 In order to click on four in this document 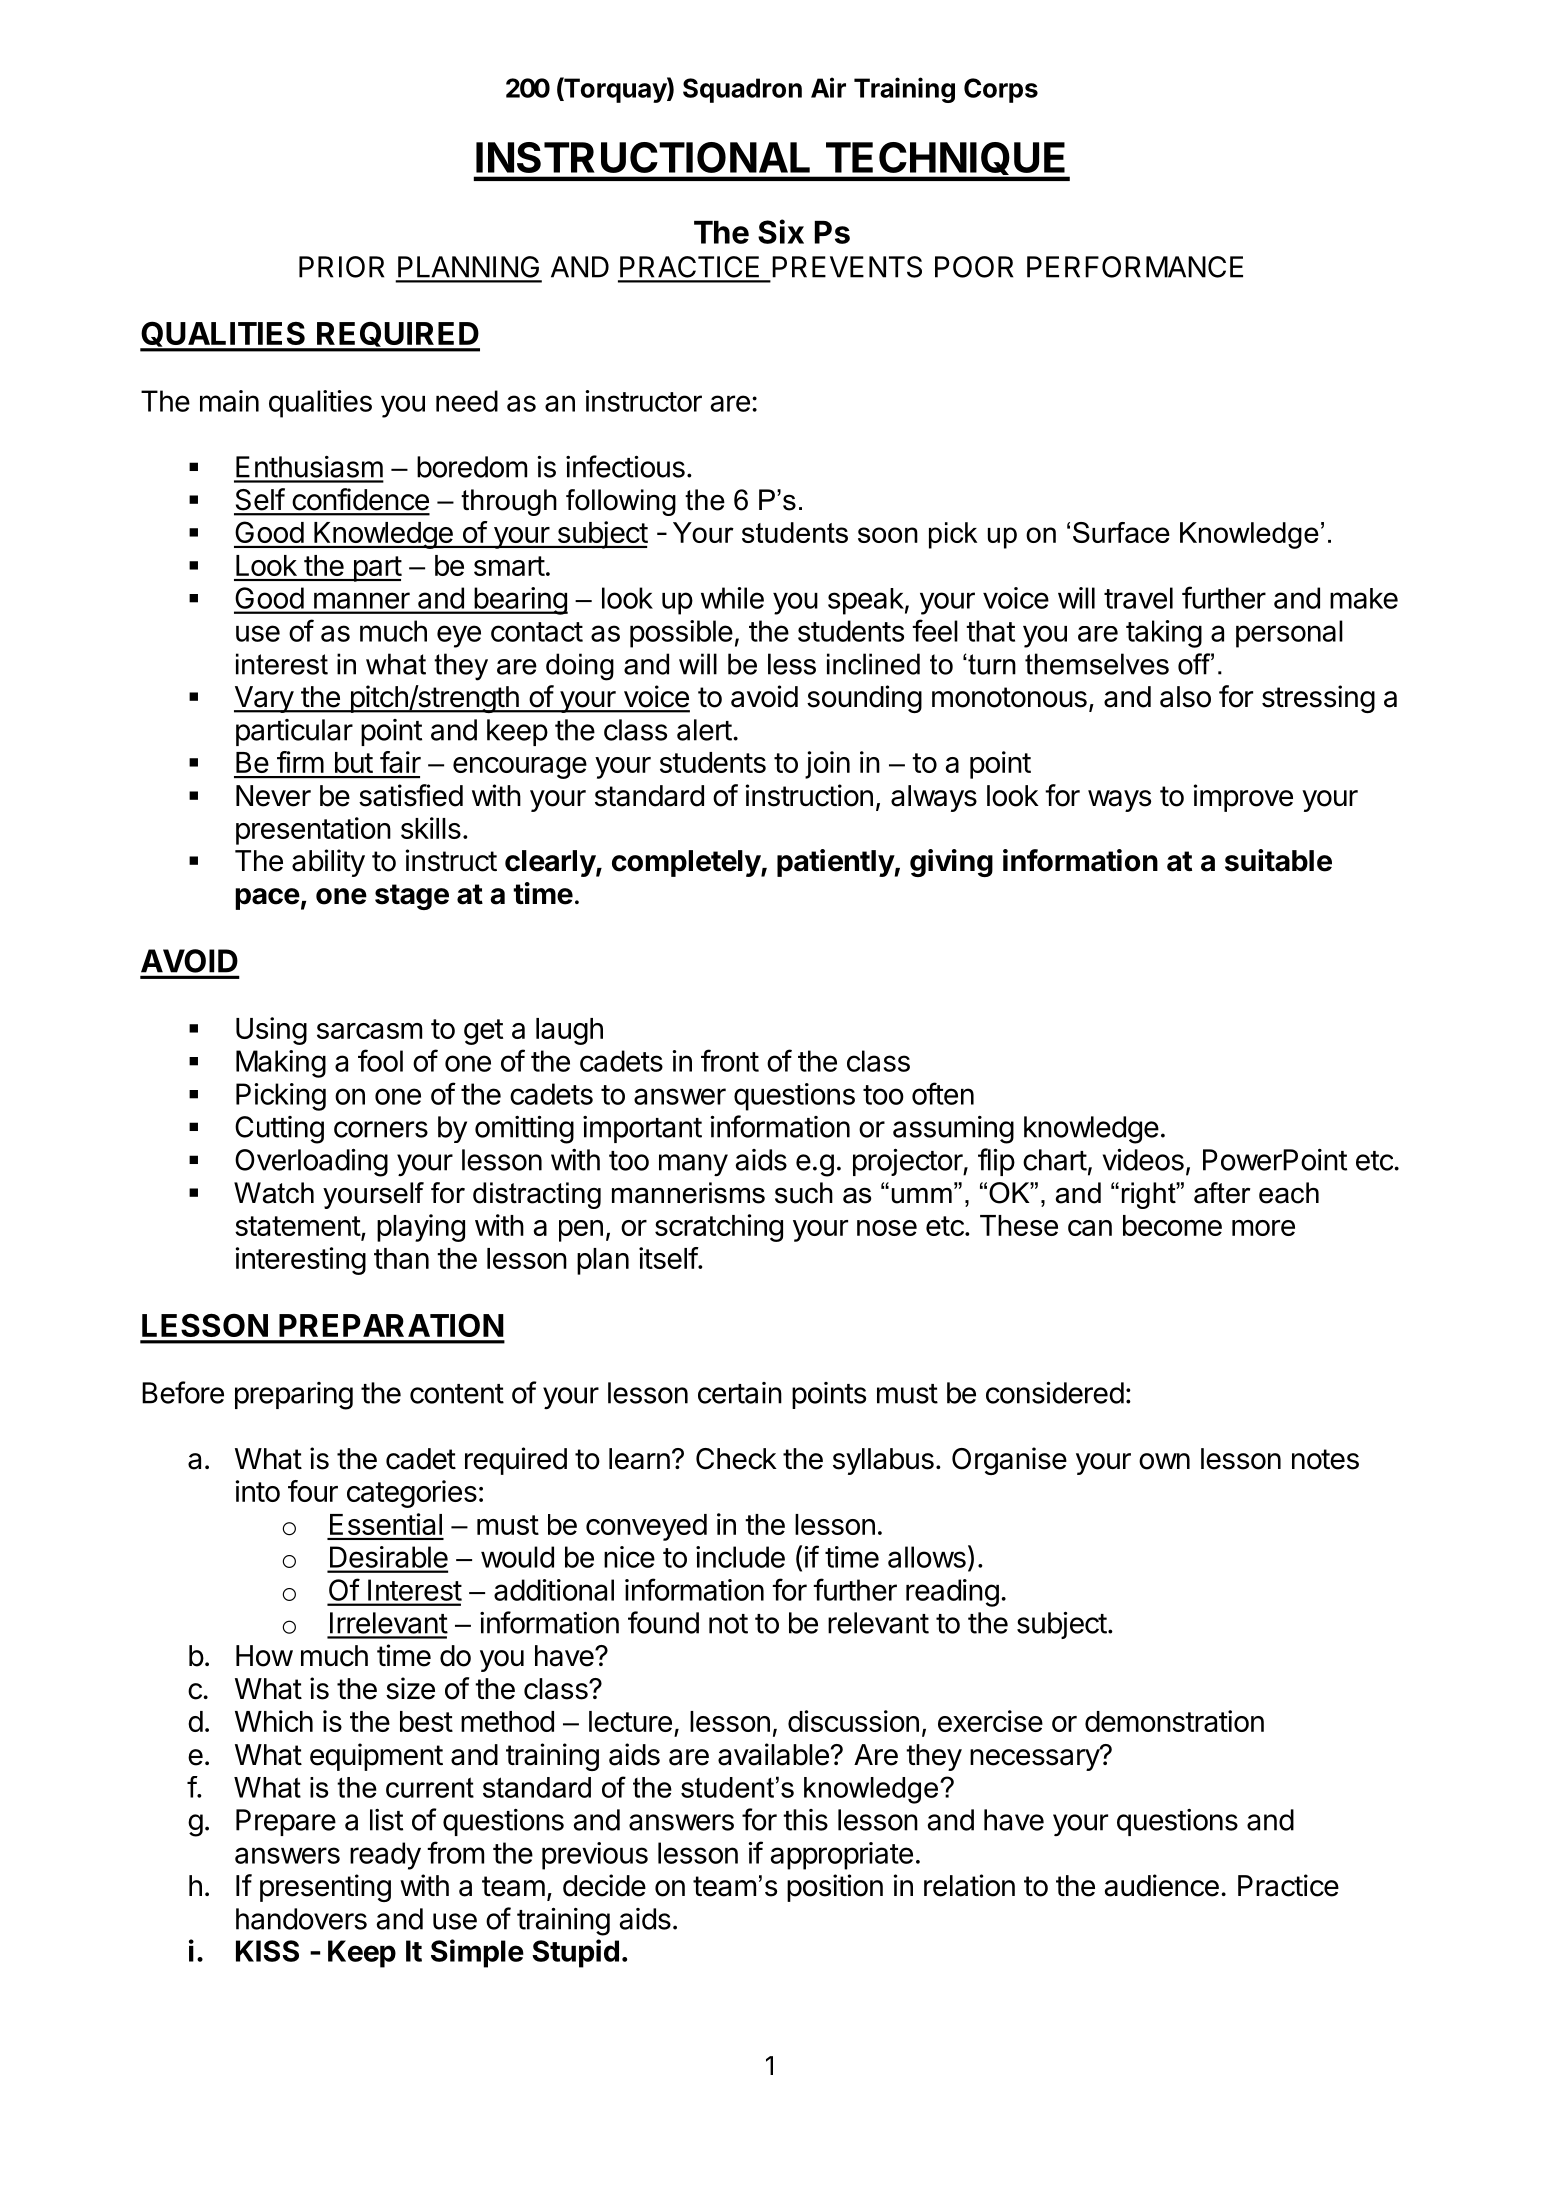, I will do `click(313, 1491)`.
